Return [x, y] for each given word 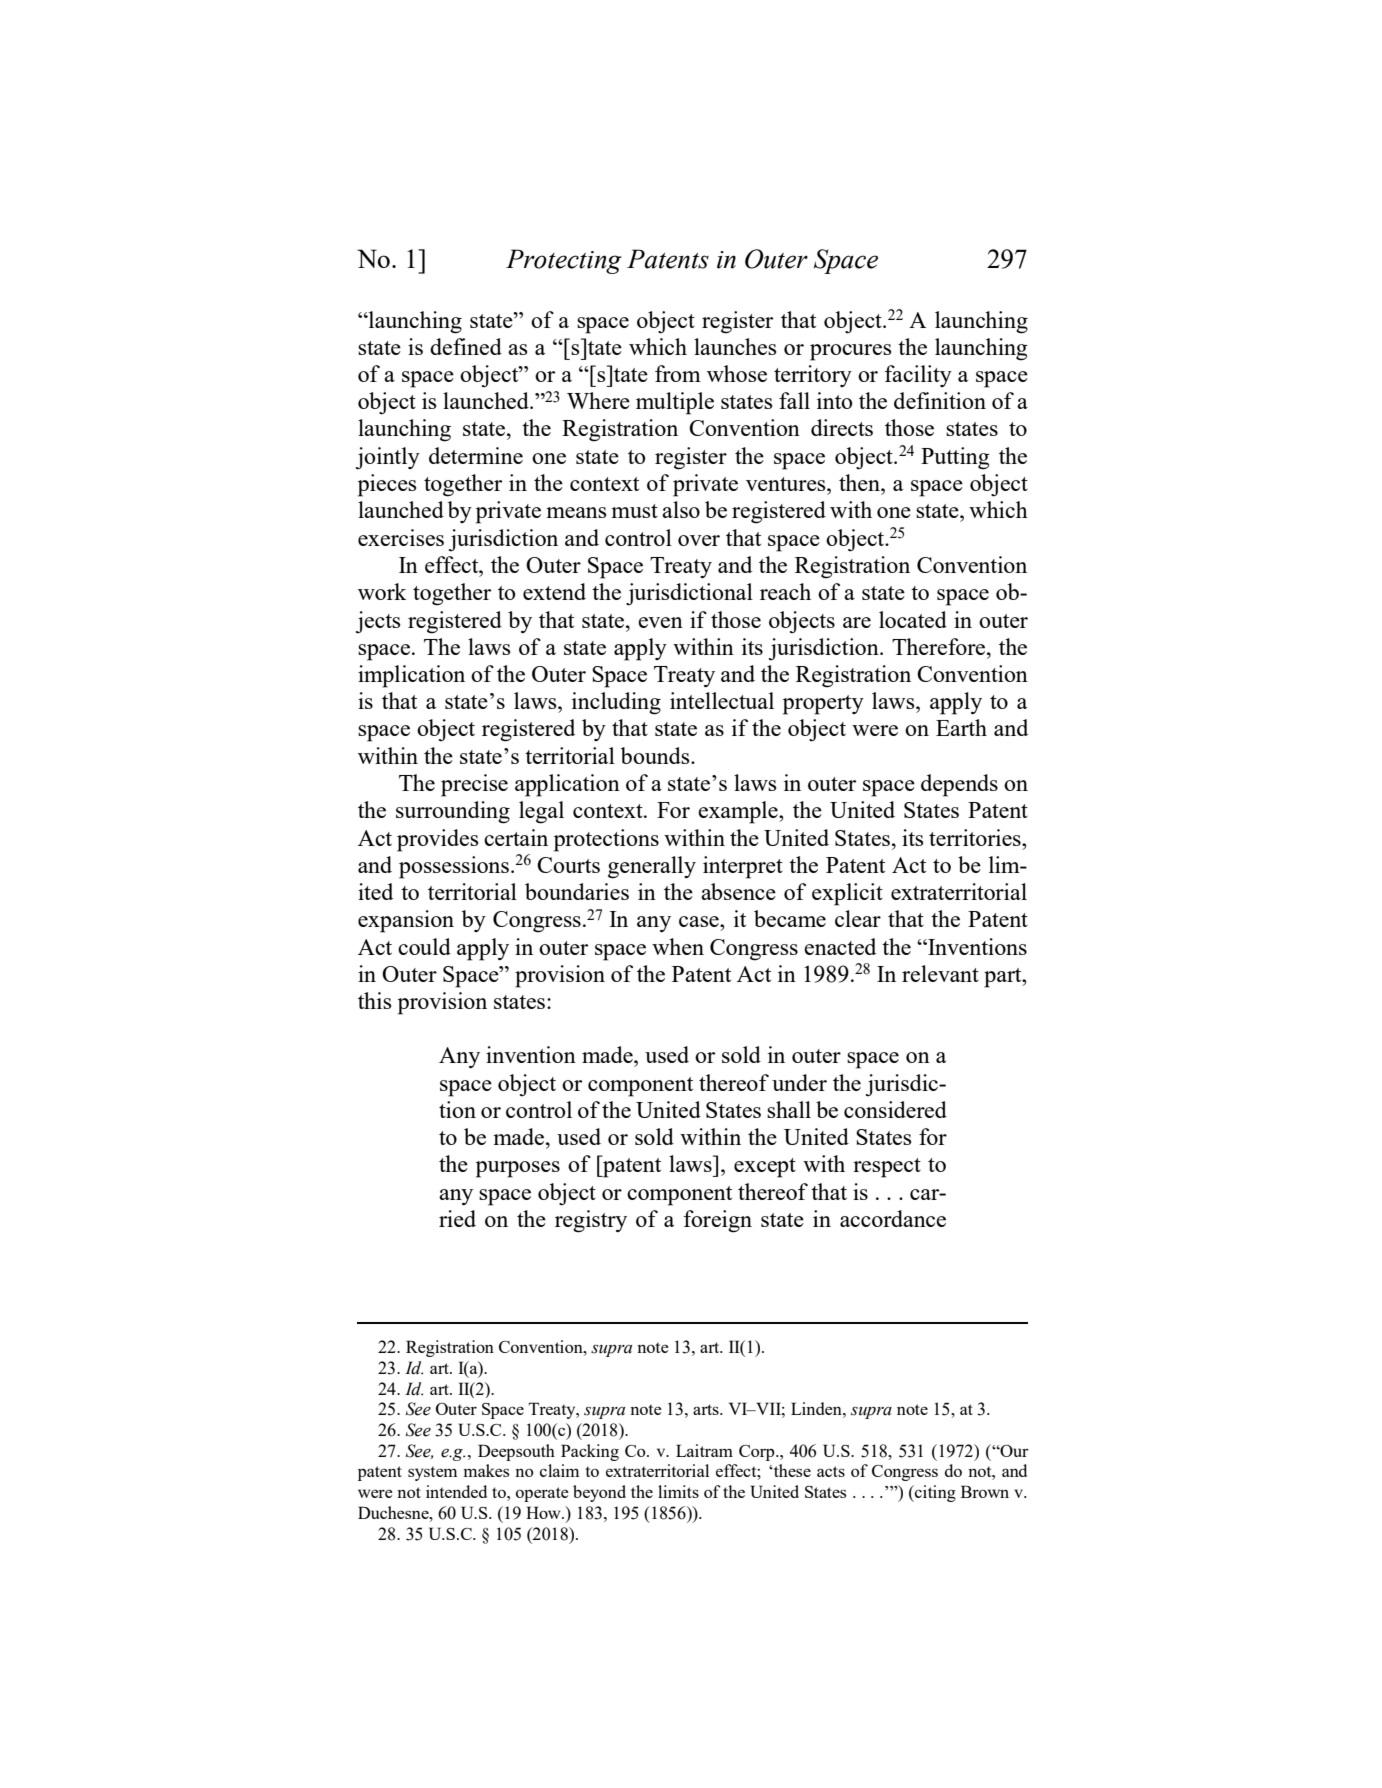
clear [858, 918]
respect [887, 1168]
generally [652, 867]
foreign [718, 1221]
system [432, 1473]
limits [678, 1491]
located [913, 619]
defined [466, 346]
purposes [518, 1169]
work [382, 591]
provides [437, 840]
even [660, 622]
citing [934, 1493]
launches [735, 346]
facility [918, 376]
